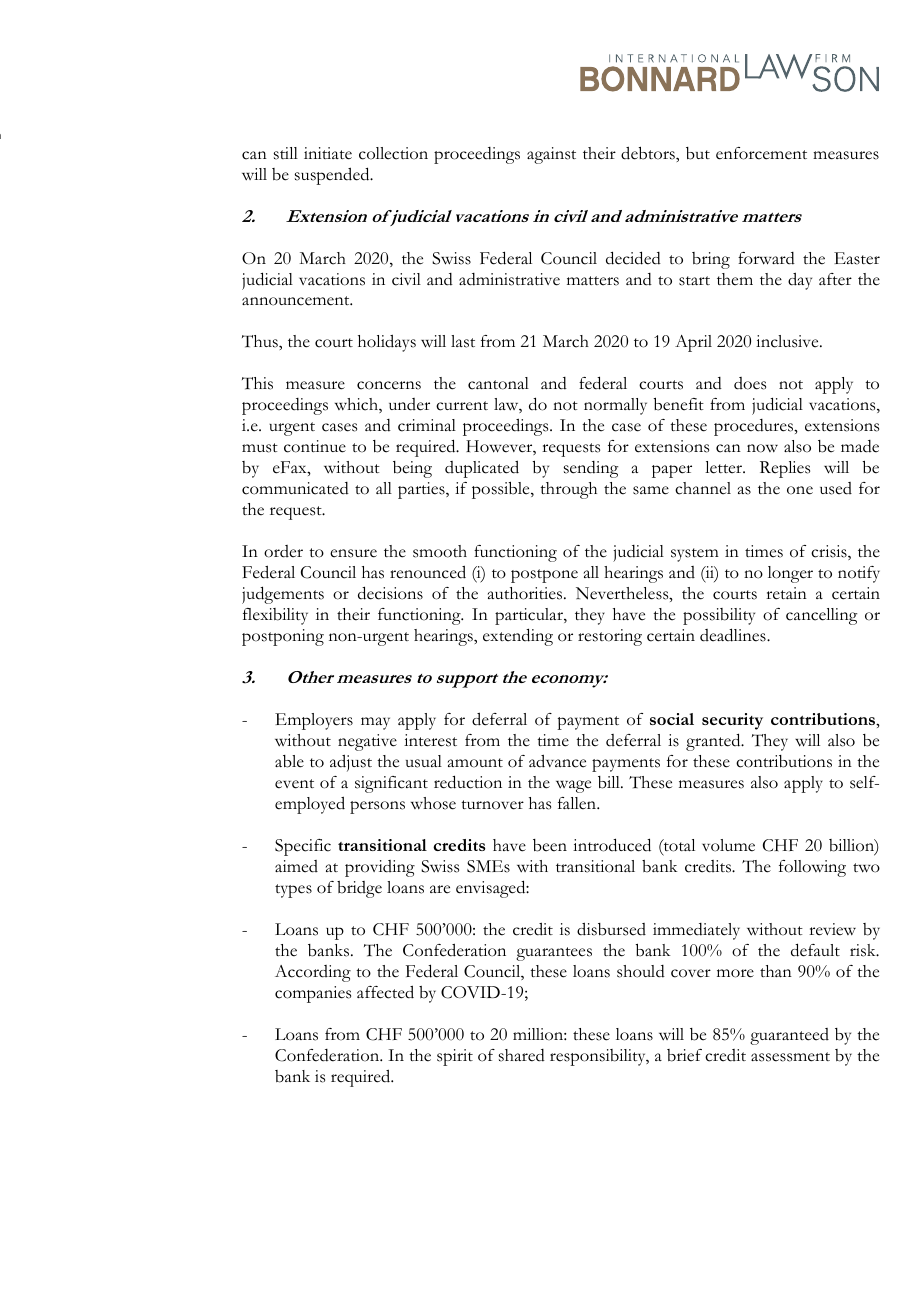 This screenshot has width=924, height=1308. What do you see at coordinates (522, 1055) in the screenshot?
I see `shared` at bounding box center [522, 1055].
